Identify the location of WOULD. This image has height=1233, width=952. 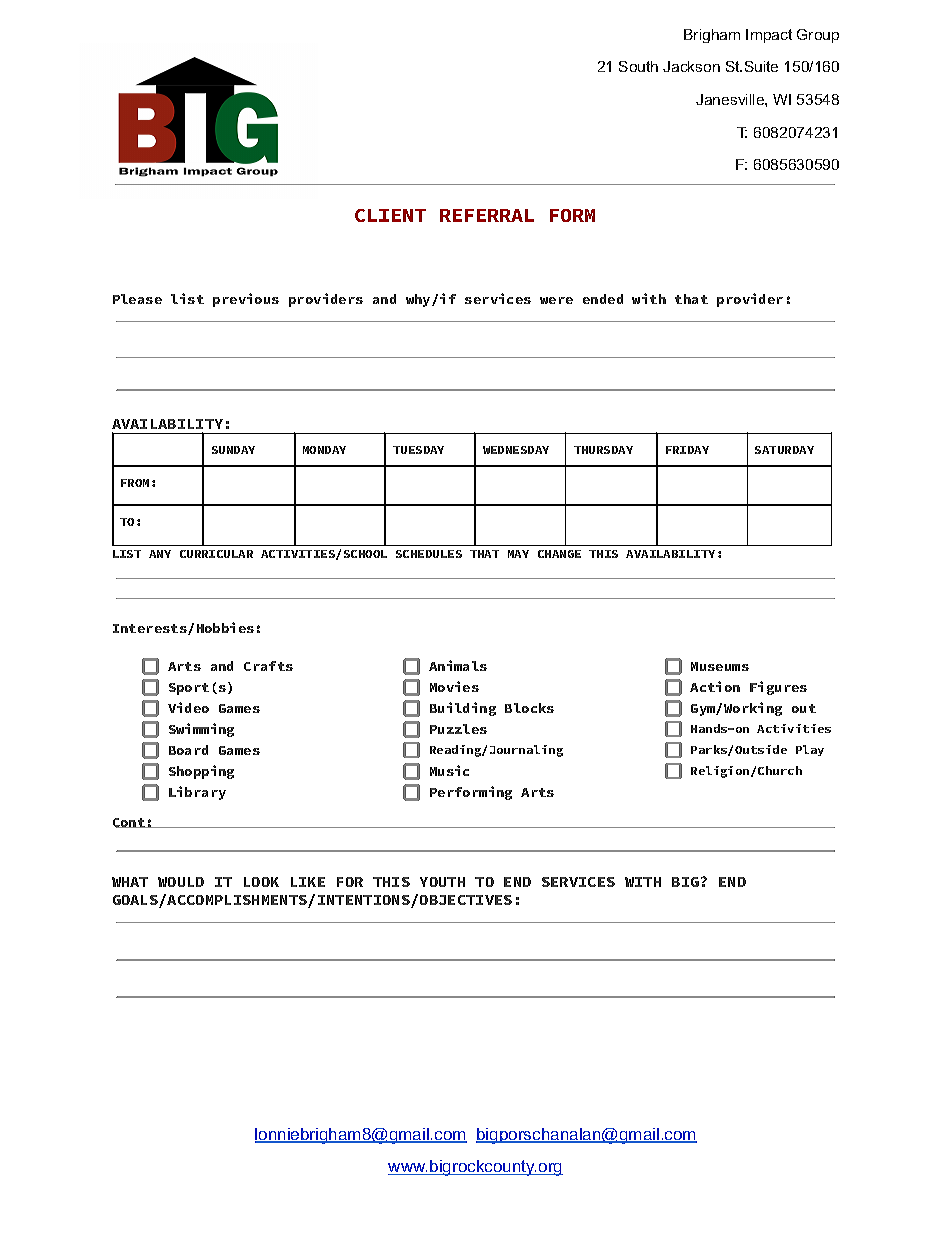
(181, 882).
